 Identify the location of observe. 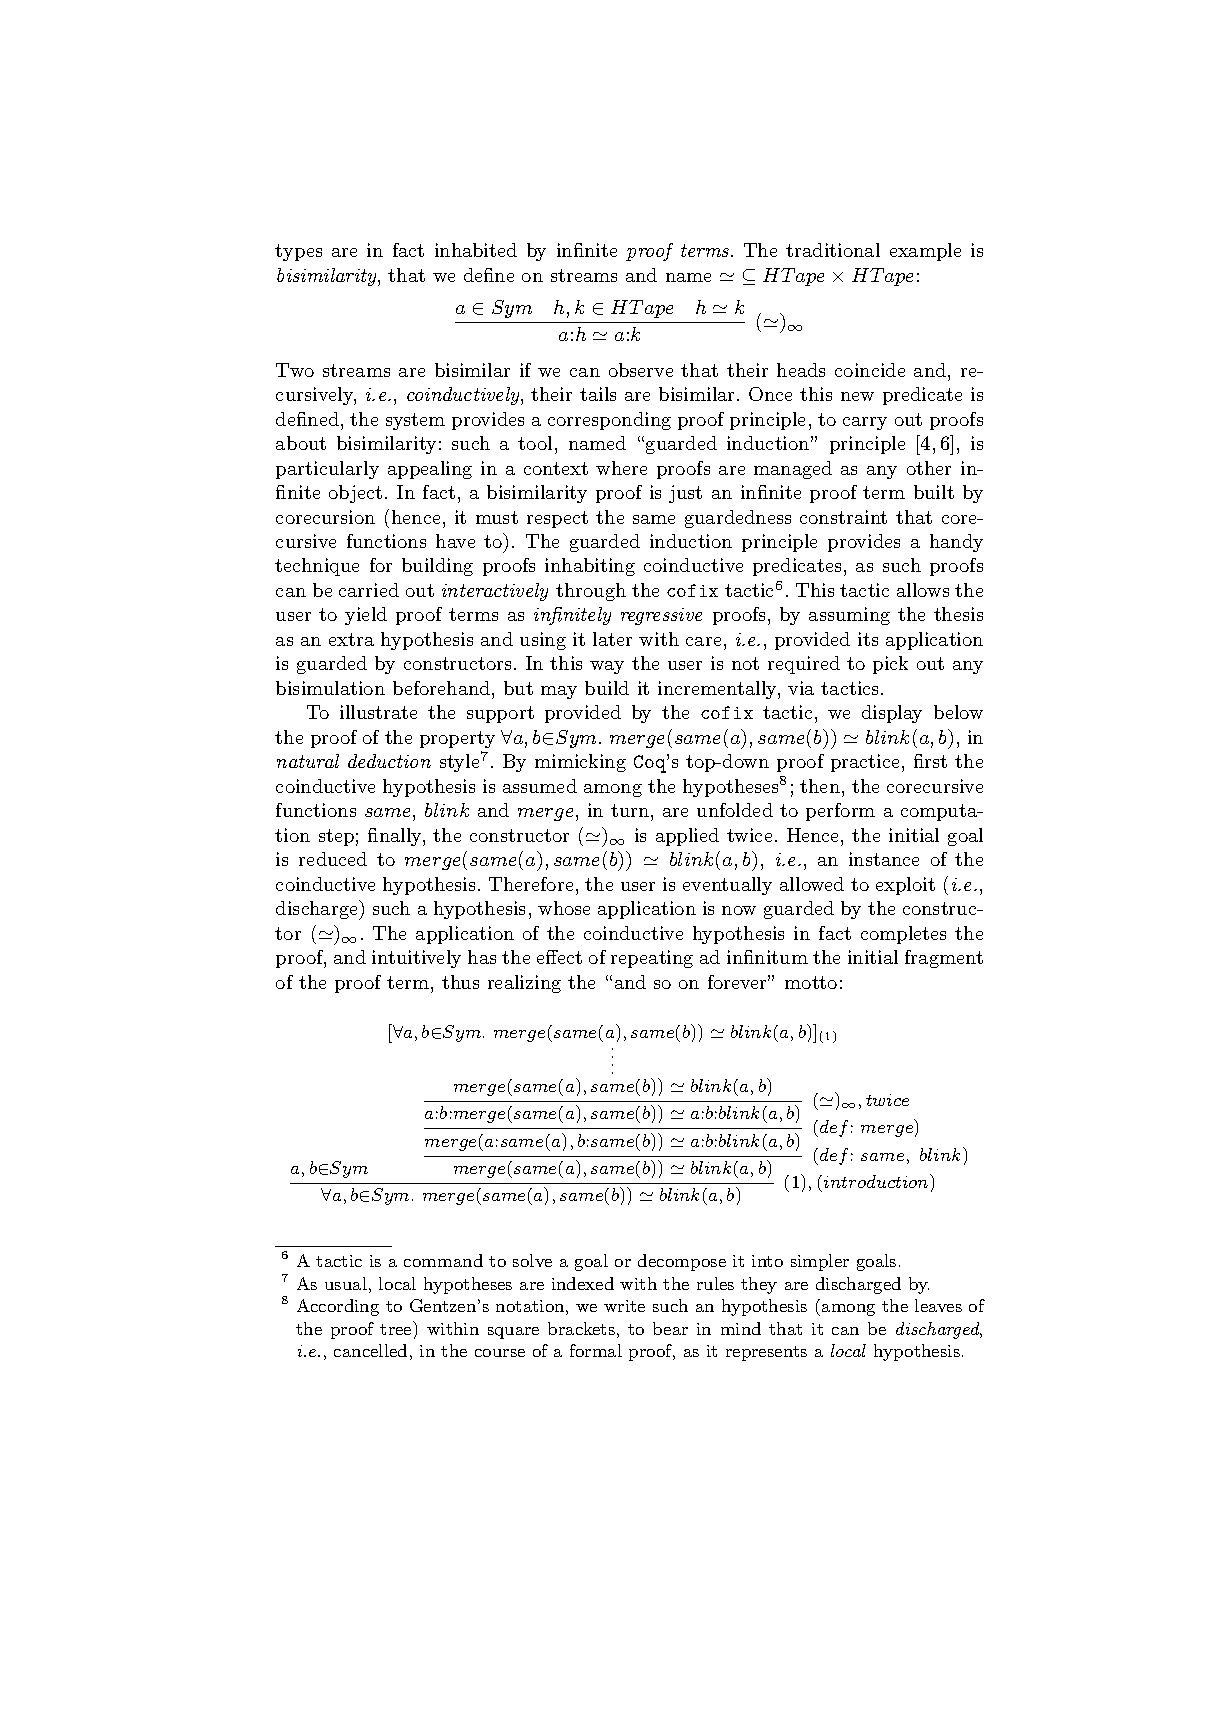
(641, 370).
